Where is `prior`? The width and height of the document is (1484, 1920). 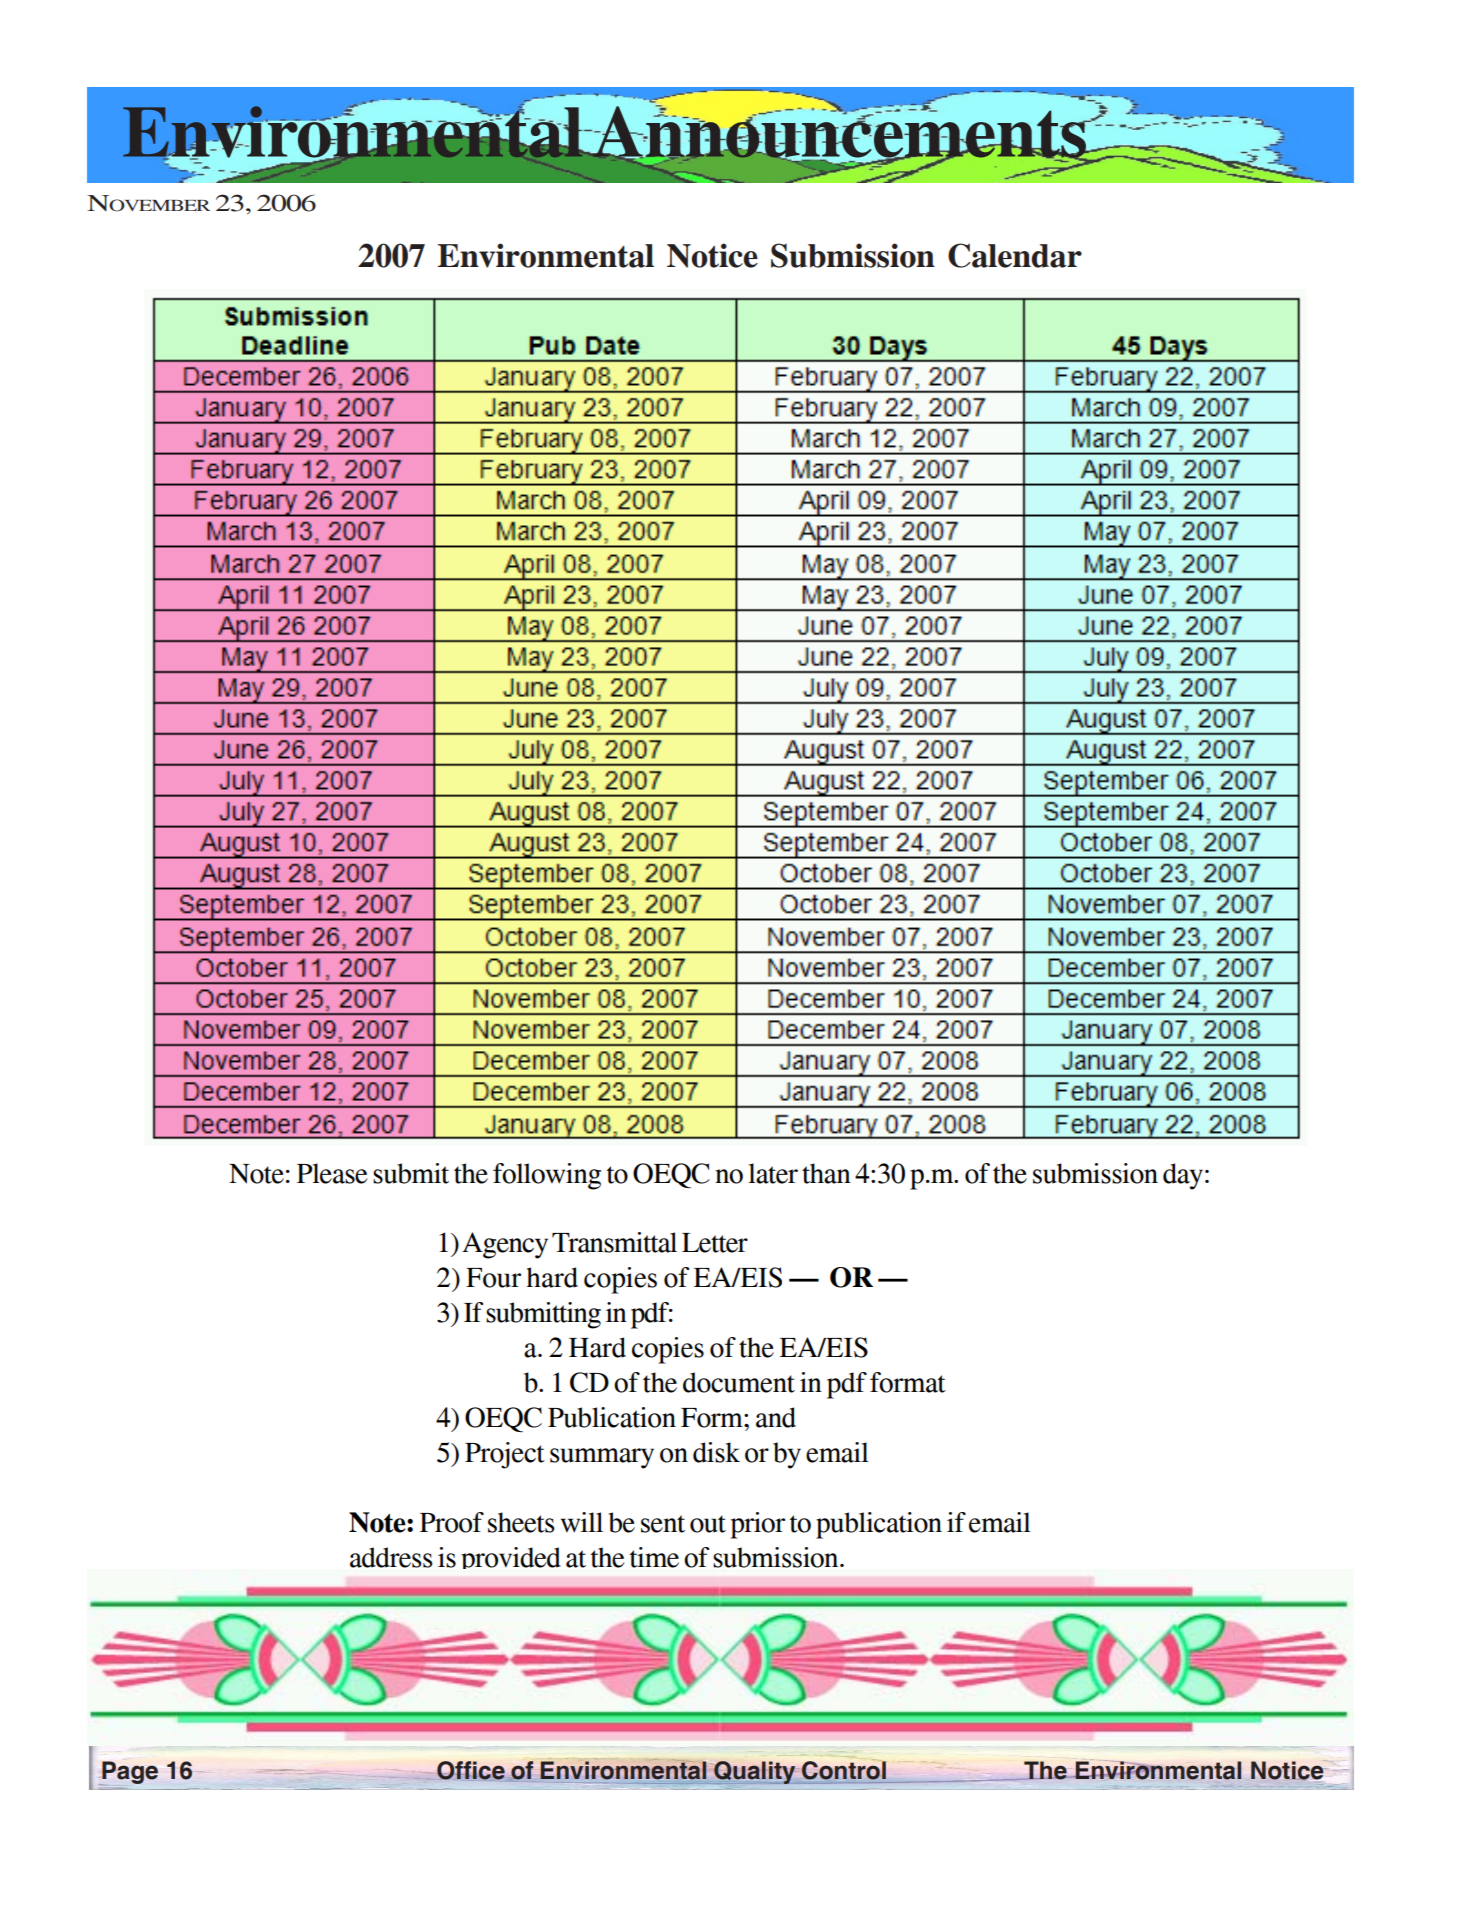 prior is located at coordinates (757, 1525).
